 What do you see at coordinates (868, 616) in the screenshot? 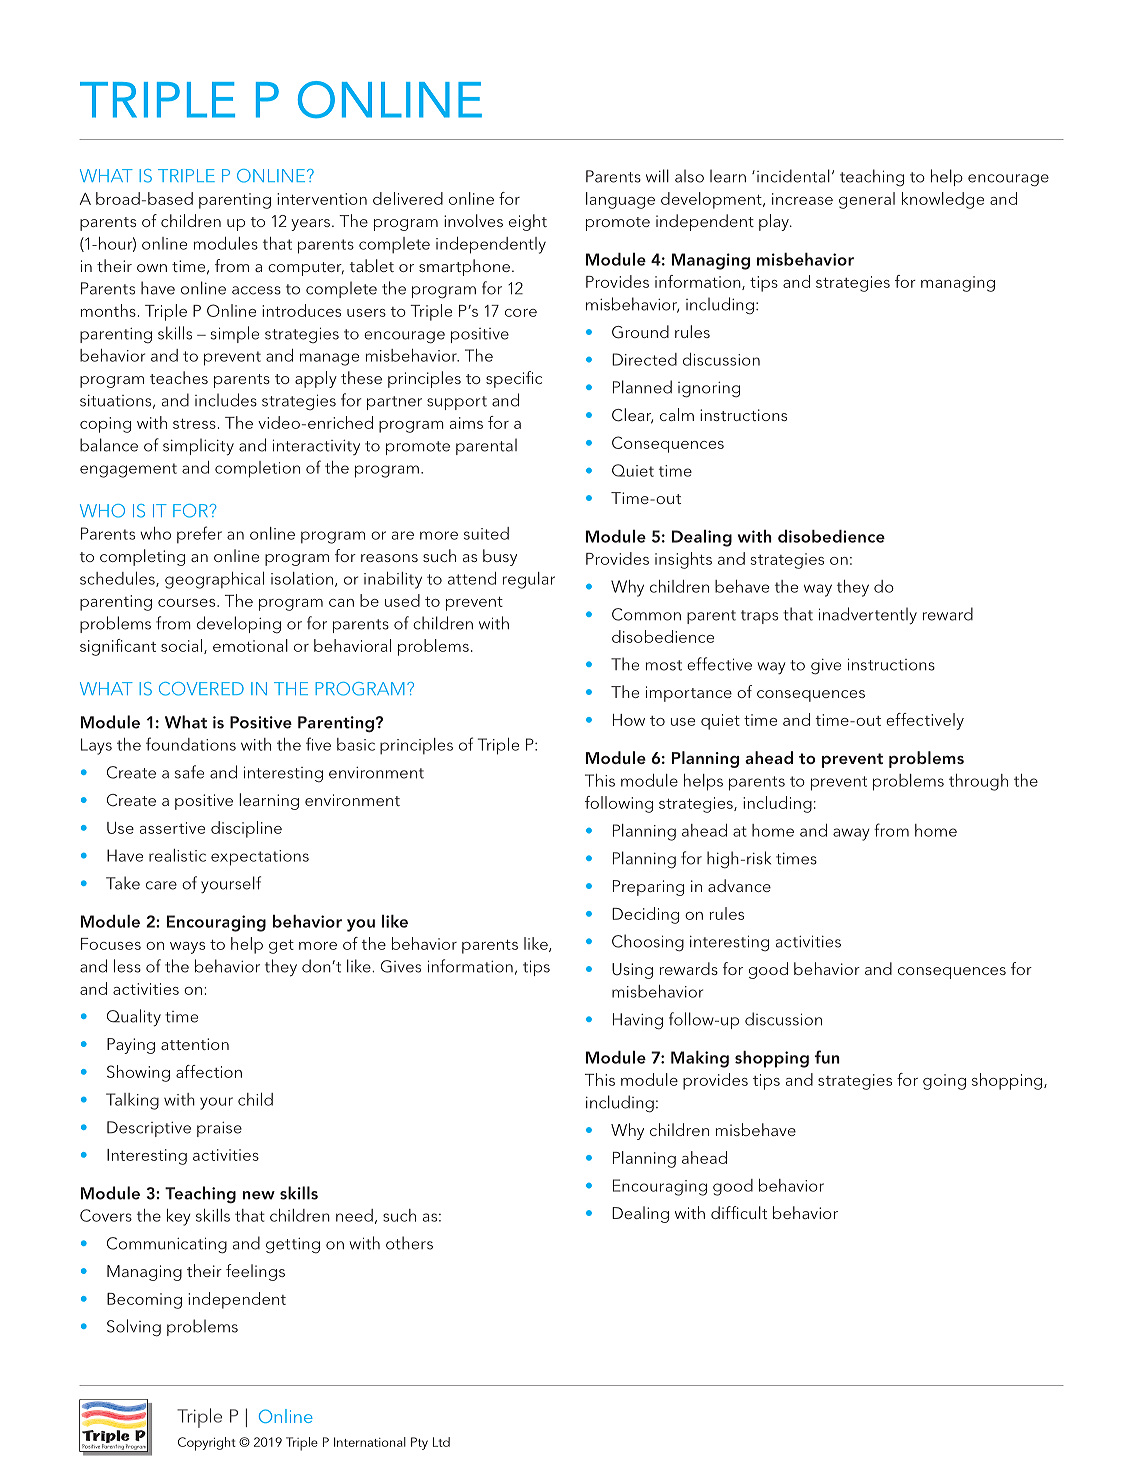
I see `inadvertently` at bounding box center [868, 616].
